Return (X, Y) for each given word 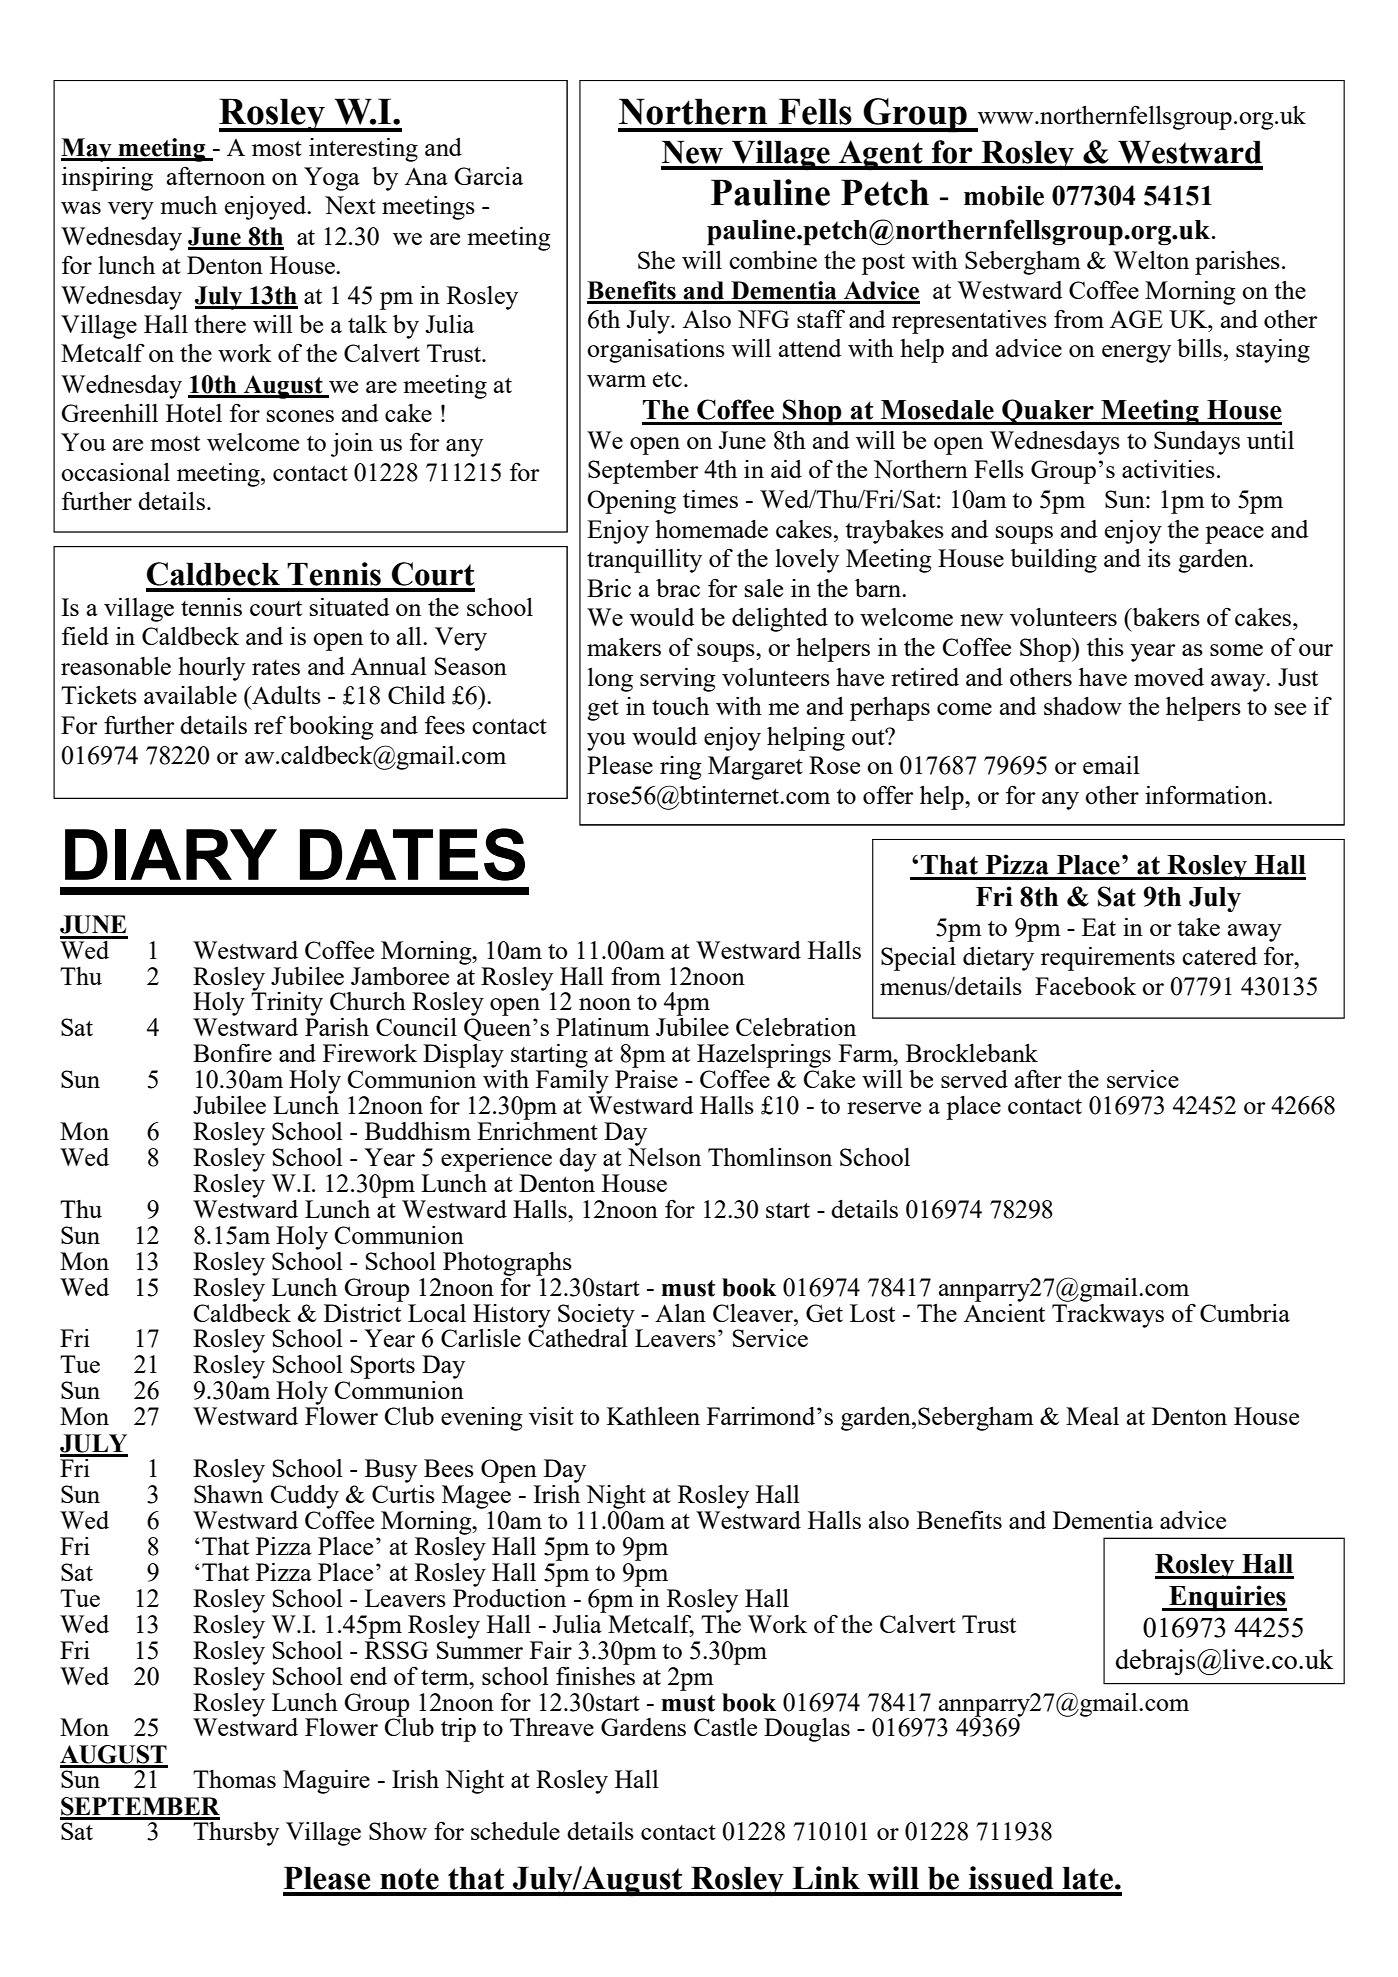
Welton (1151, 260)
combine (773, 260)
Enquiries (1227, 1598)
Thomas (234, 1779)
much (188, 205)
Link (826, 1877)
